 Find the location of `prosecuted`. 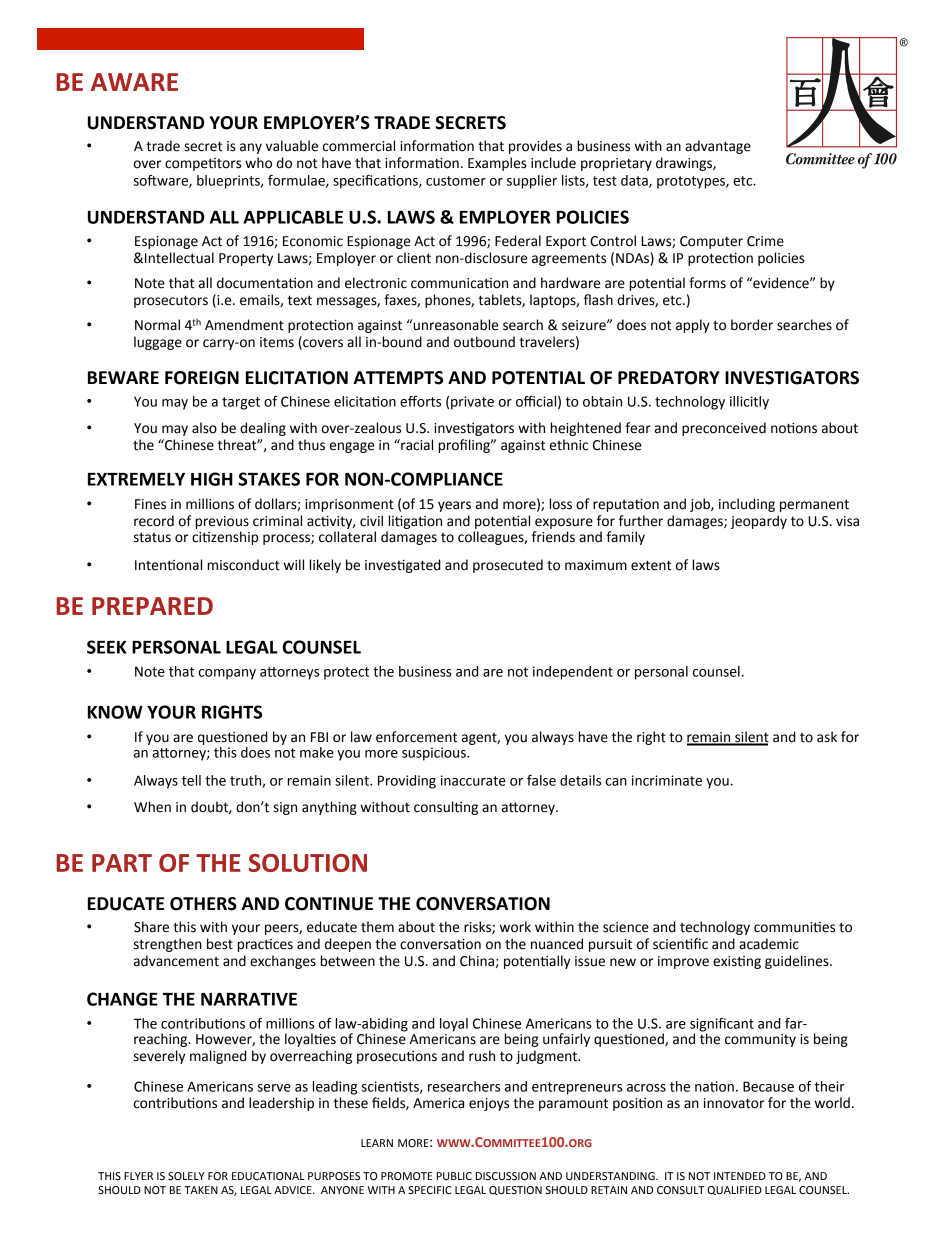

prosecuted is located at coordinates (508, 566).
